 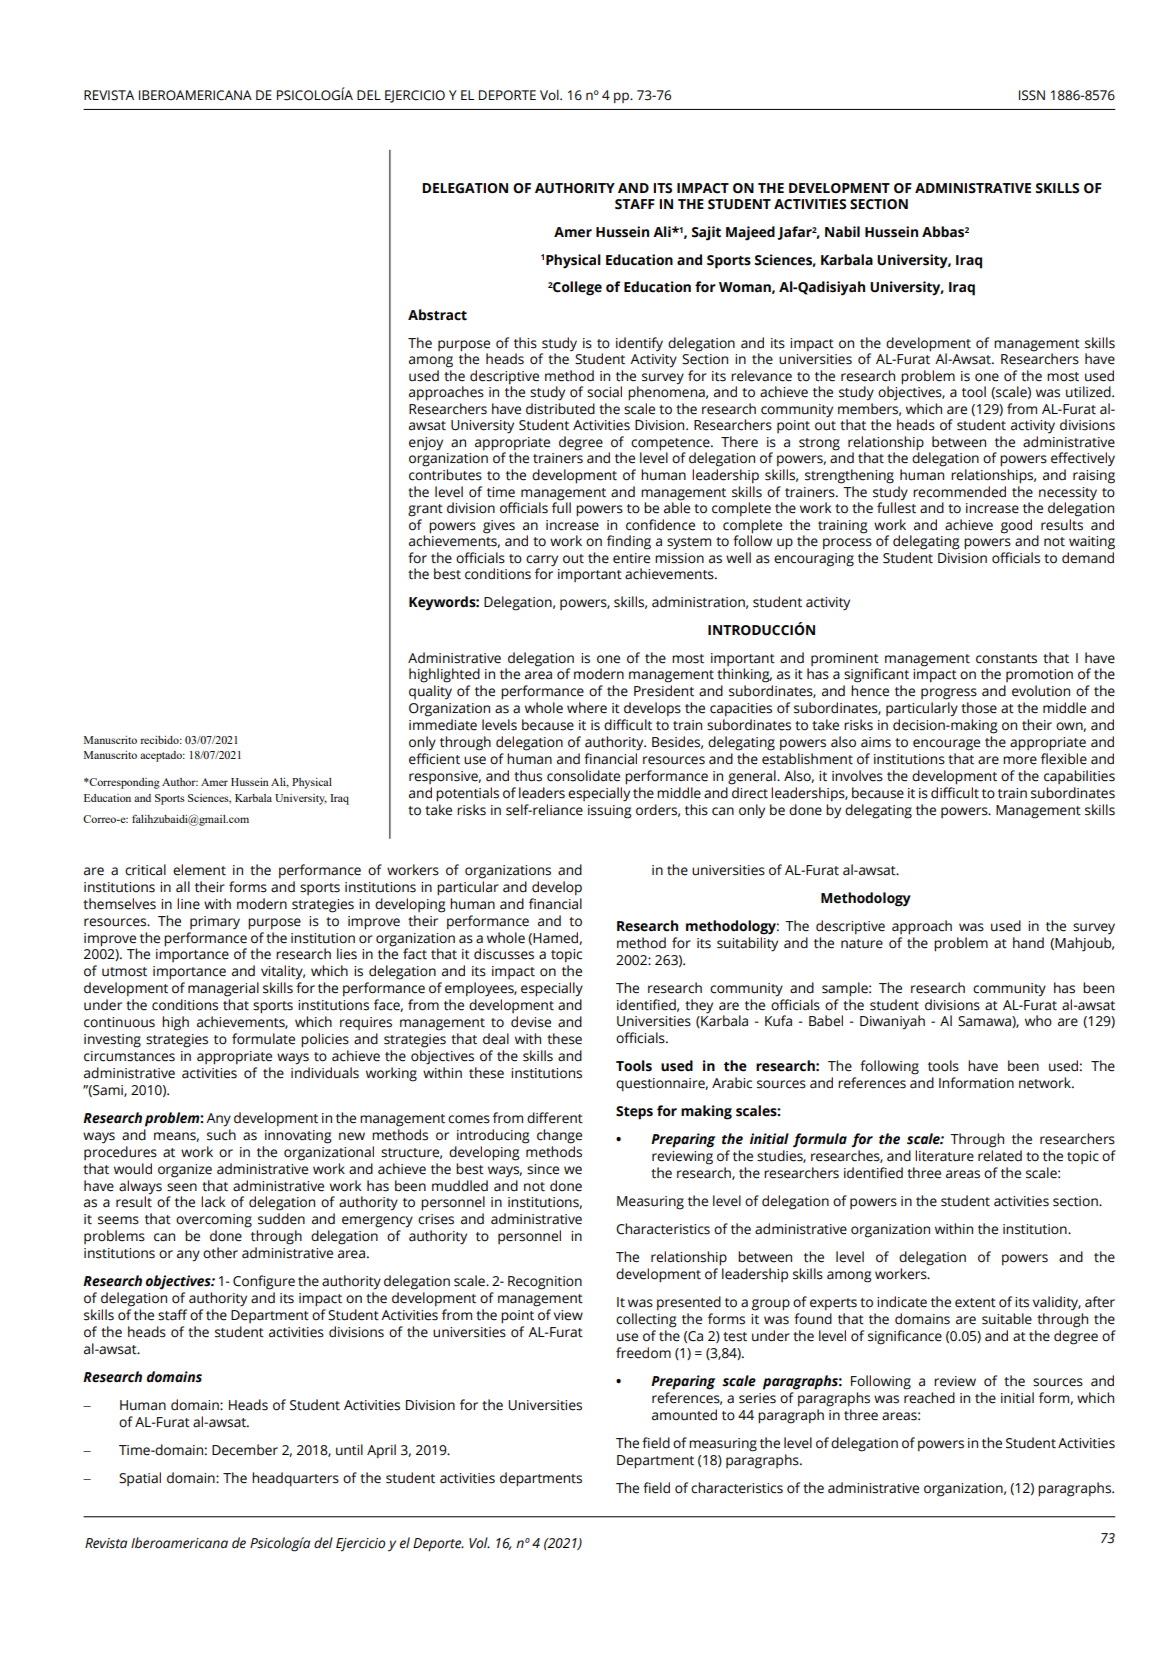 I want to click on amounted, so click(x=684, y=1415).
